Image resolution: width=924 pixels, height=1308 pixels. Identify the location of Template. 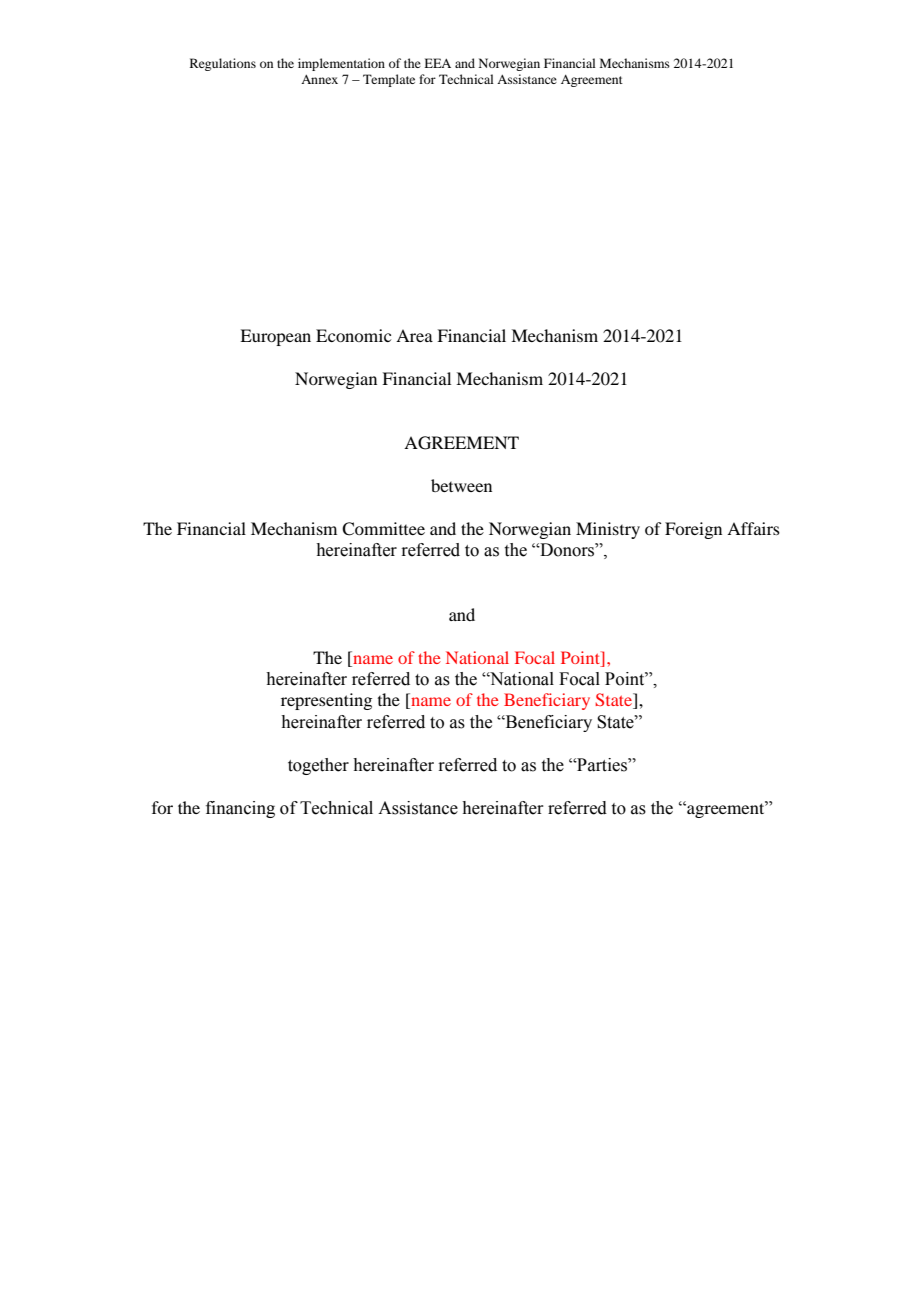
(389, 80).
